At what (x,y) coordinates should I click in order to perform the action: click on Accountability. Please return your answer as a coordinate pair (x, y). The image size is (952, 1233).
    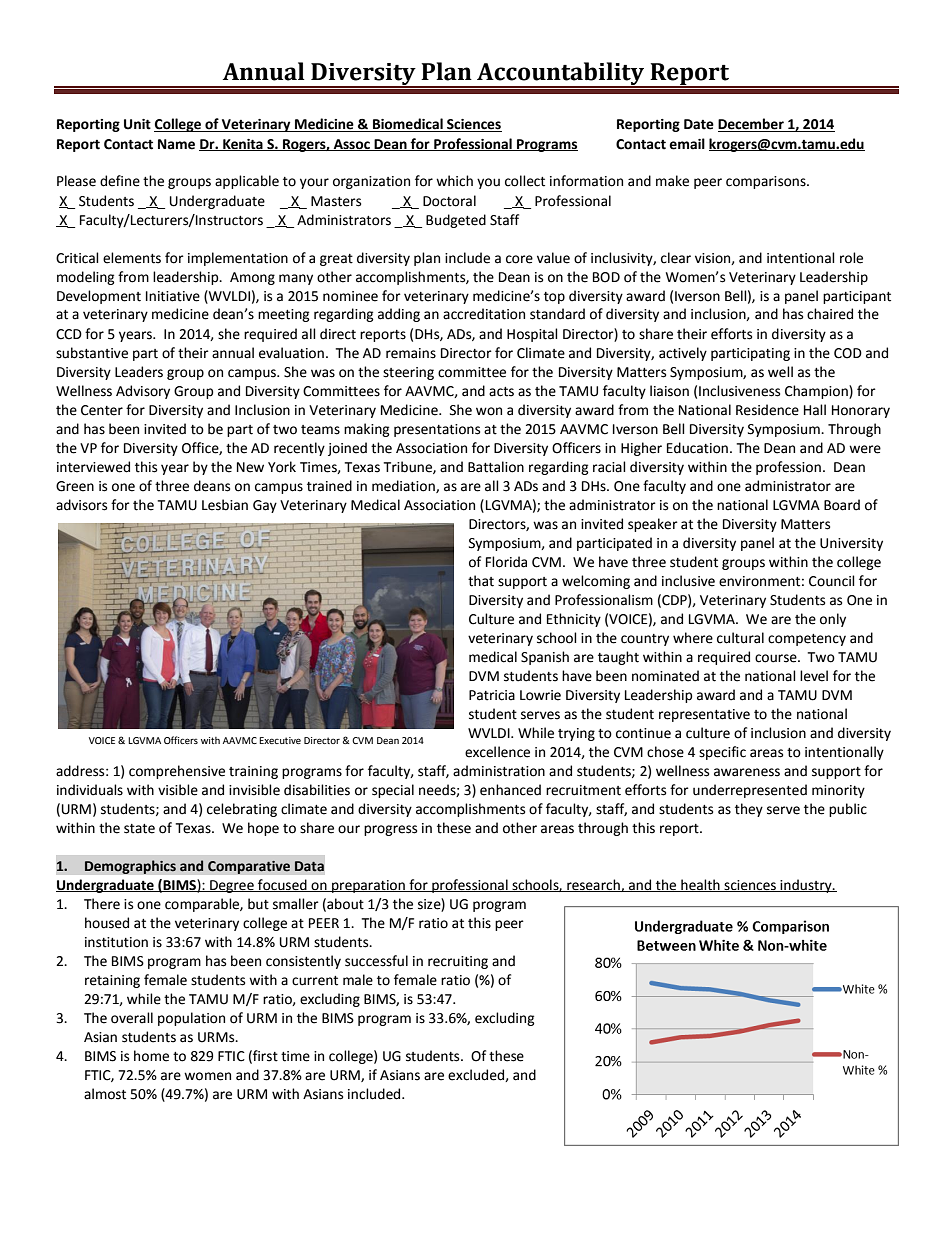
    Looking at the image, I should click on (561, 75).
